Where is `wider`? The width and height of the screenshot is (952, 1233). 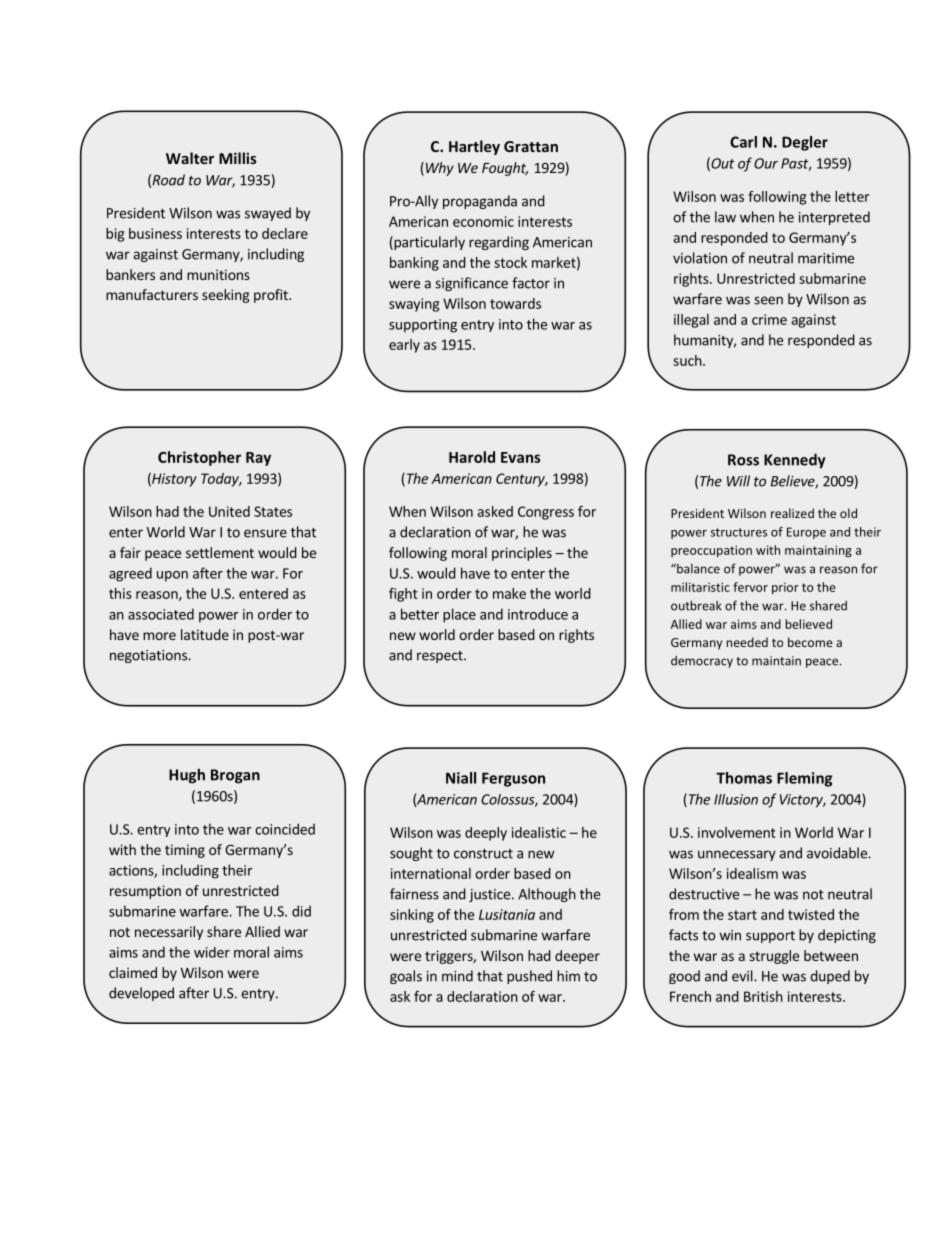 wider is located at coordinates (212, 952).
